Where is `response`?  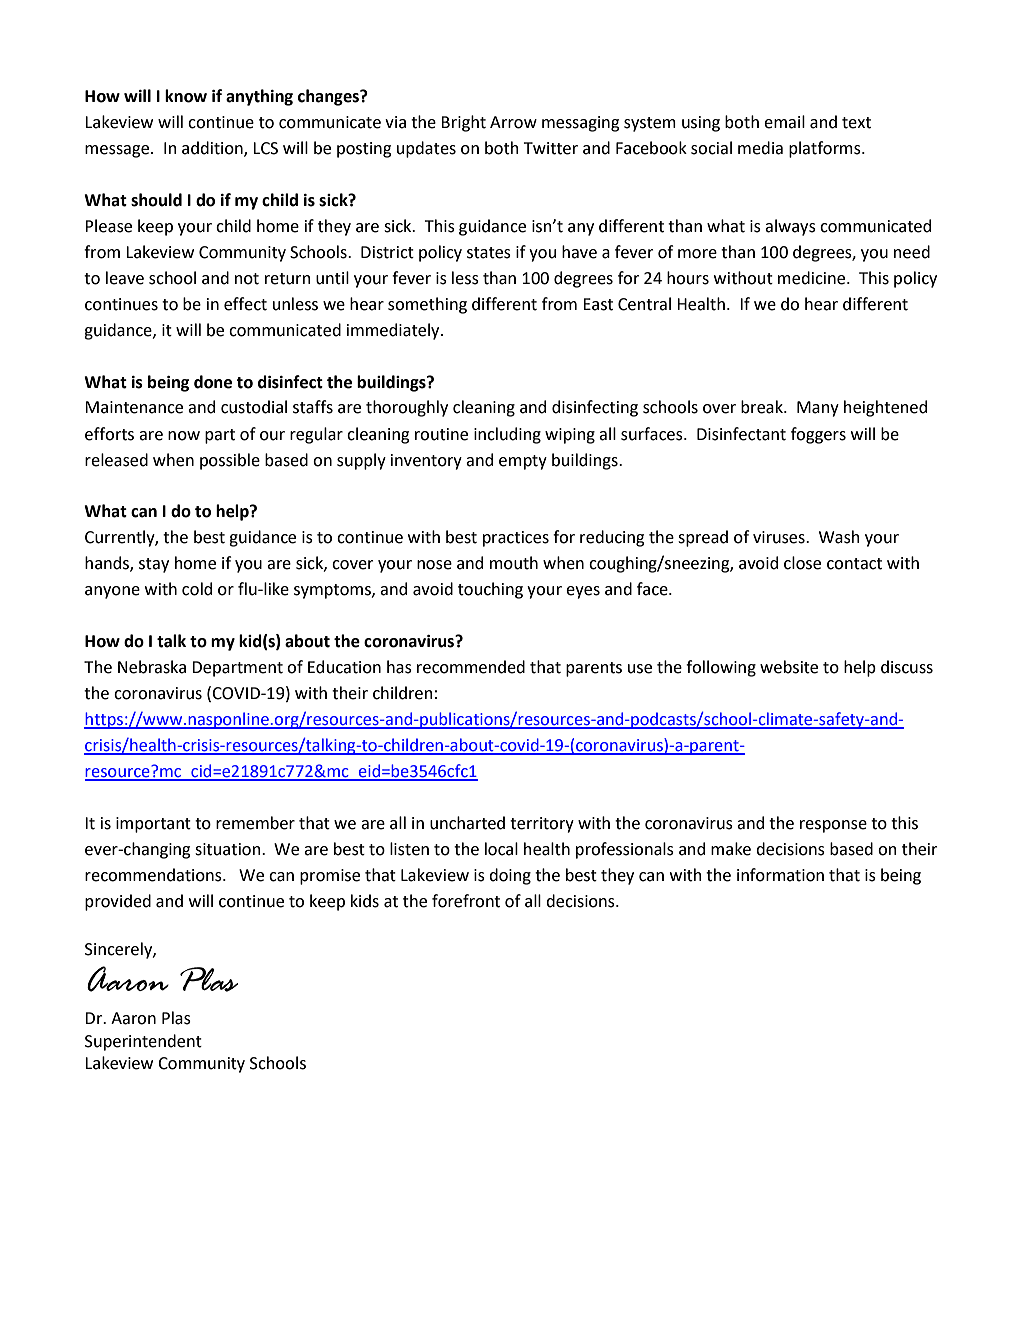 response is located at coordinates (833, 826).
